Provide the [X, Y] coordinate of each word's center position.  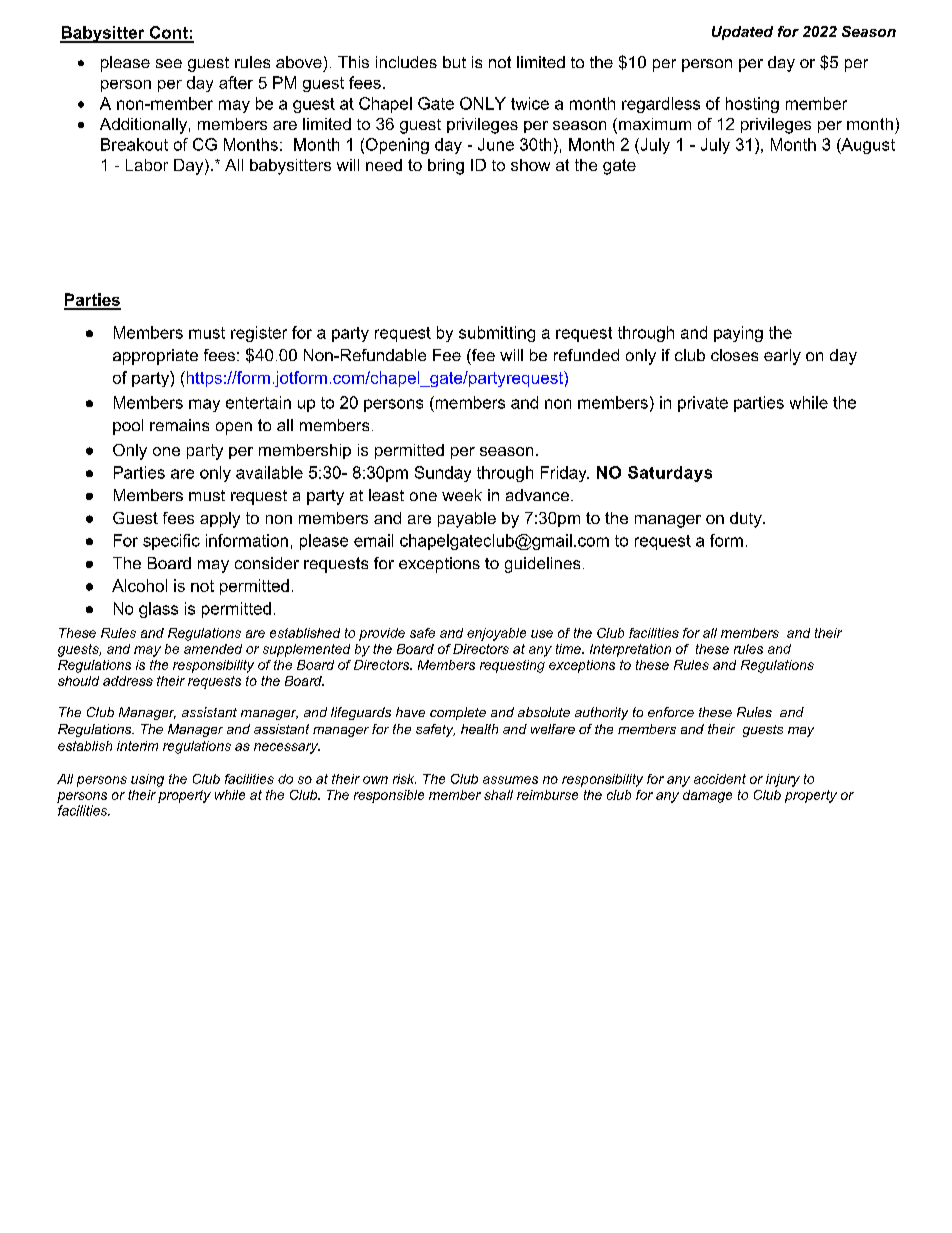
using [147, 780]
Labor [147, 165]
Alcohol [139, 585]
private [703, 404]
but [454, 62]
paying [738, 334]
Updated [742, 33]
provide [382, 634]
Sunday [443, 474]
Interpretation [630, 650]
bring [446, 167]
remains [179, 425]
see [169, 63]
